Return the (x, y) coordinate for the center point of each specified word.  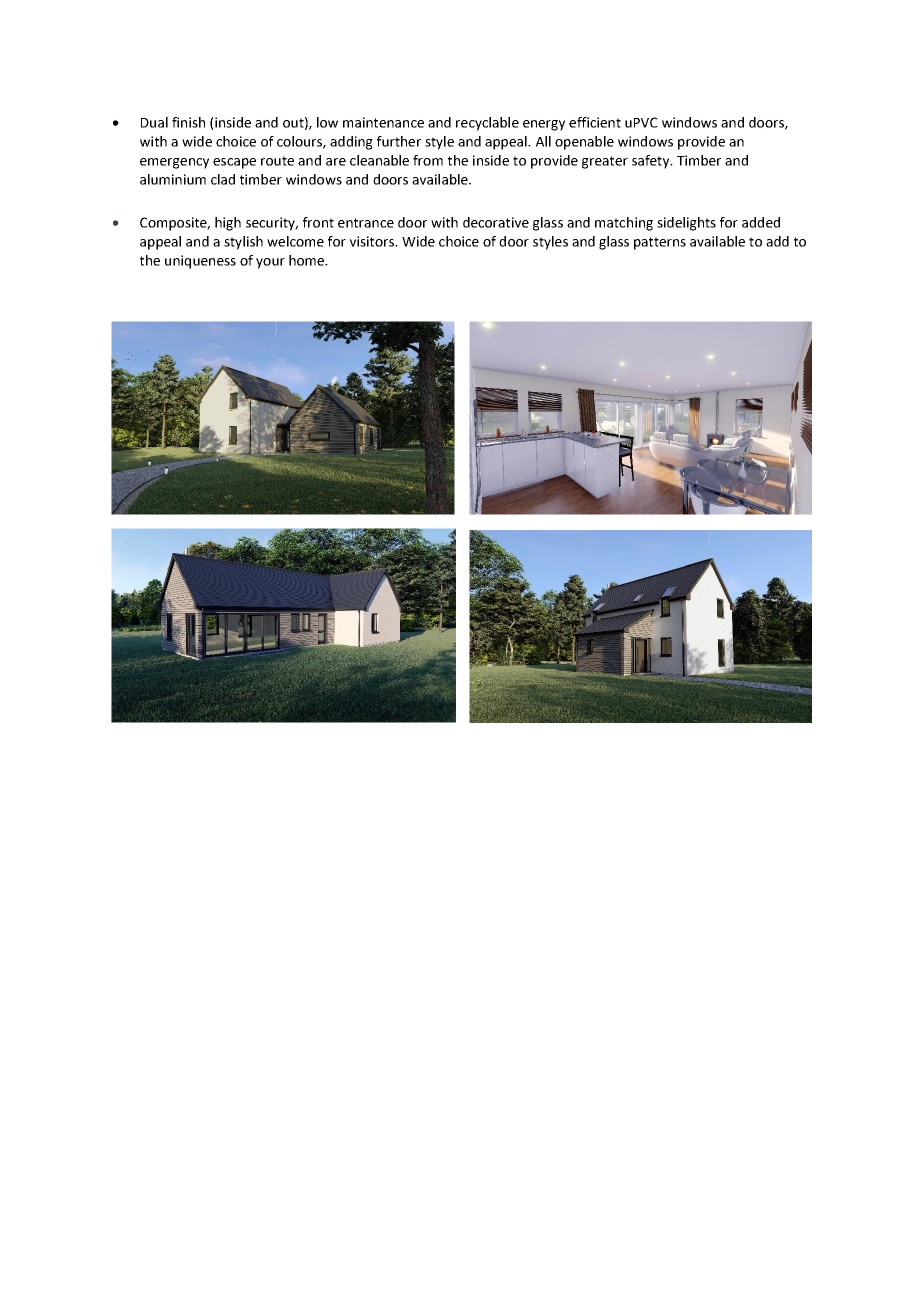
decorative (496, 222)
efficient (595, 122)
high (228, 224)
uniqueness (200, 262)
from (428, 160)
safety (652, 162)
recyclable (487, 124)
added (761, 222)
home (307, 260)
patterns (660, 243)
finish (188, 122)
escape (234, 163)
